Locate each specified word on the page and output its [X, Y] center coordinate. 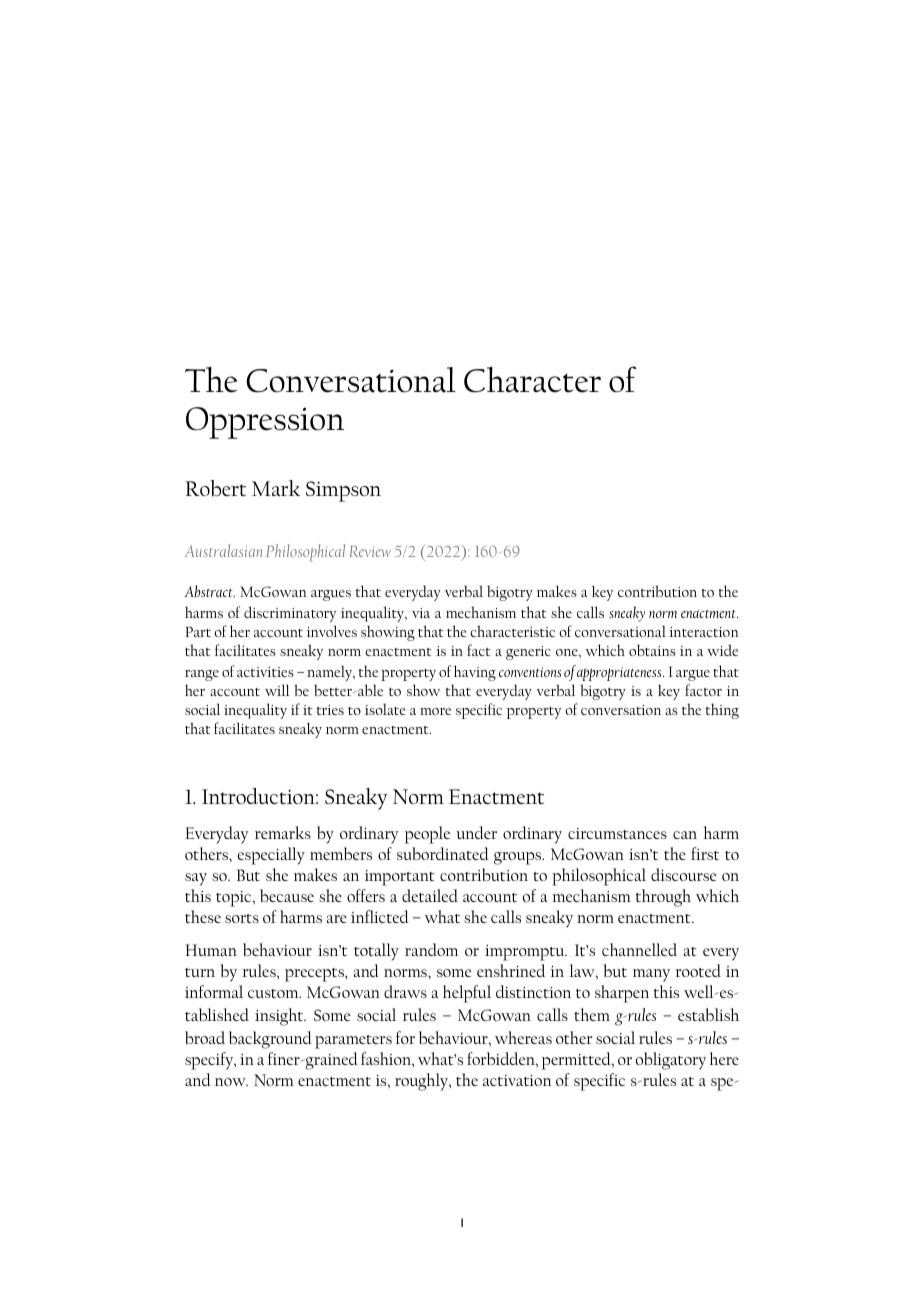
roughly [423, 1082]
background [270, 1040]
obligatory [671, 1061]
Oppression [265, 423]
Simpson [343, 491]
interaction [704, 632]
